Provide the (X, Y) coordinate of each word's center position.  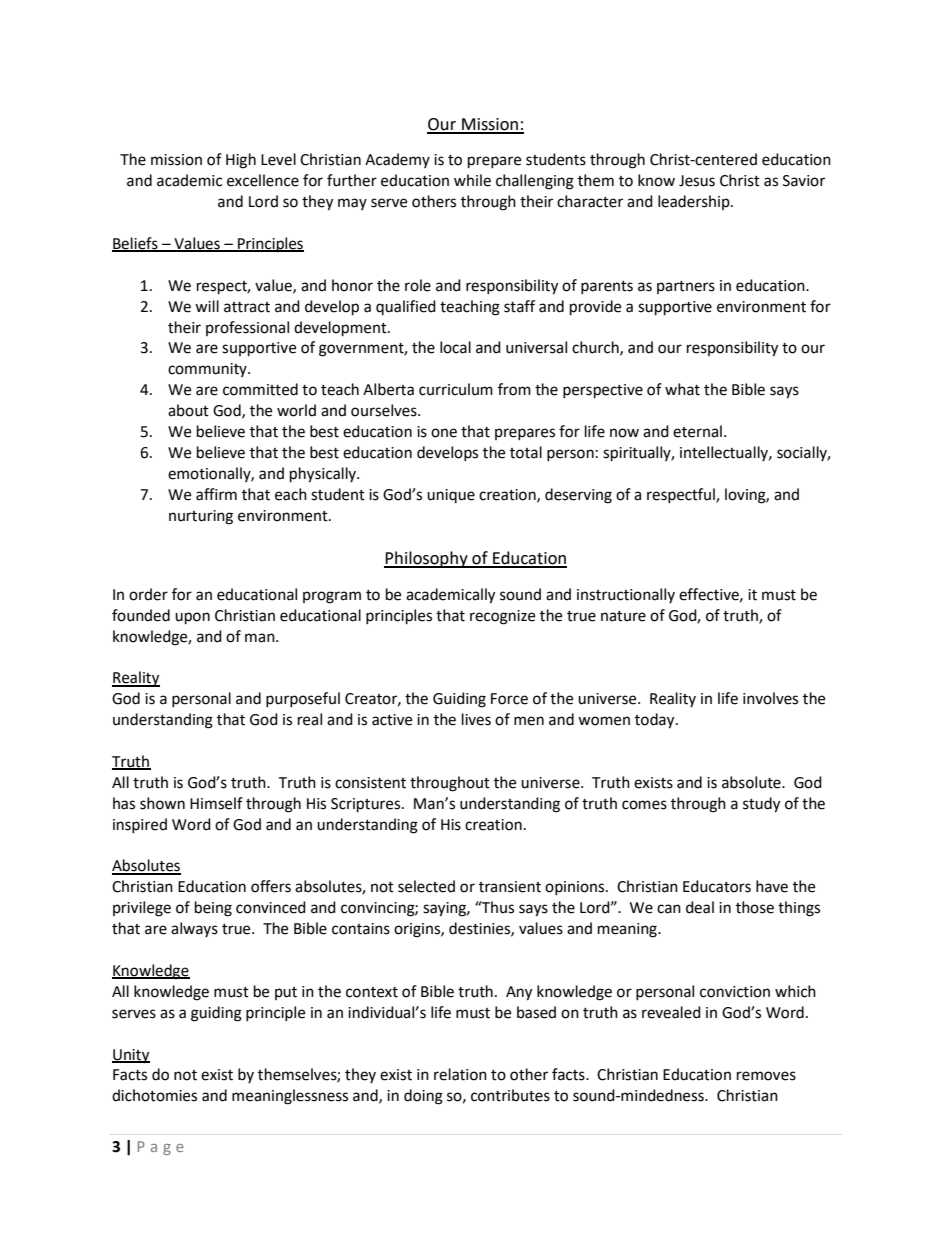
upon (192, 618)
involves (770, 698)
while (472, 180)
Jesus (697, 181)
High (241, 161)
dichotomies (154, 1095)
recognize (502, 617)
